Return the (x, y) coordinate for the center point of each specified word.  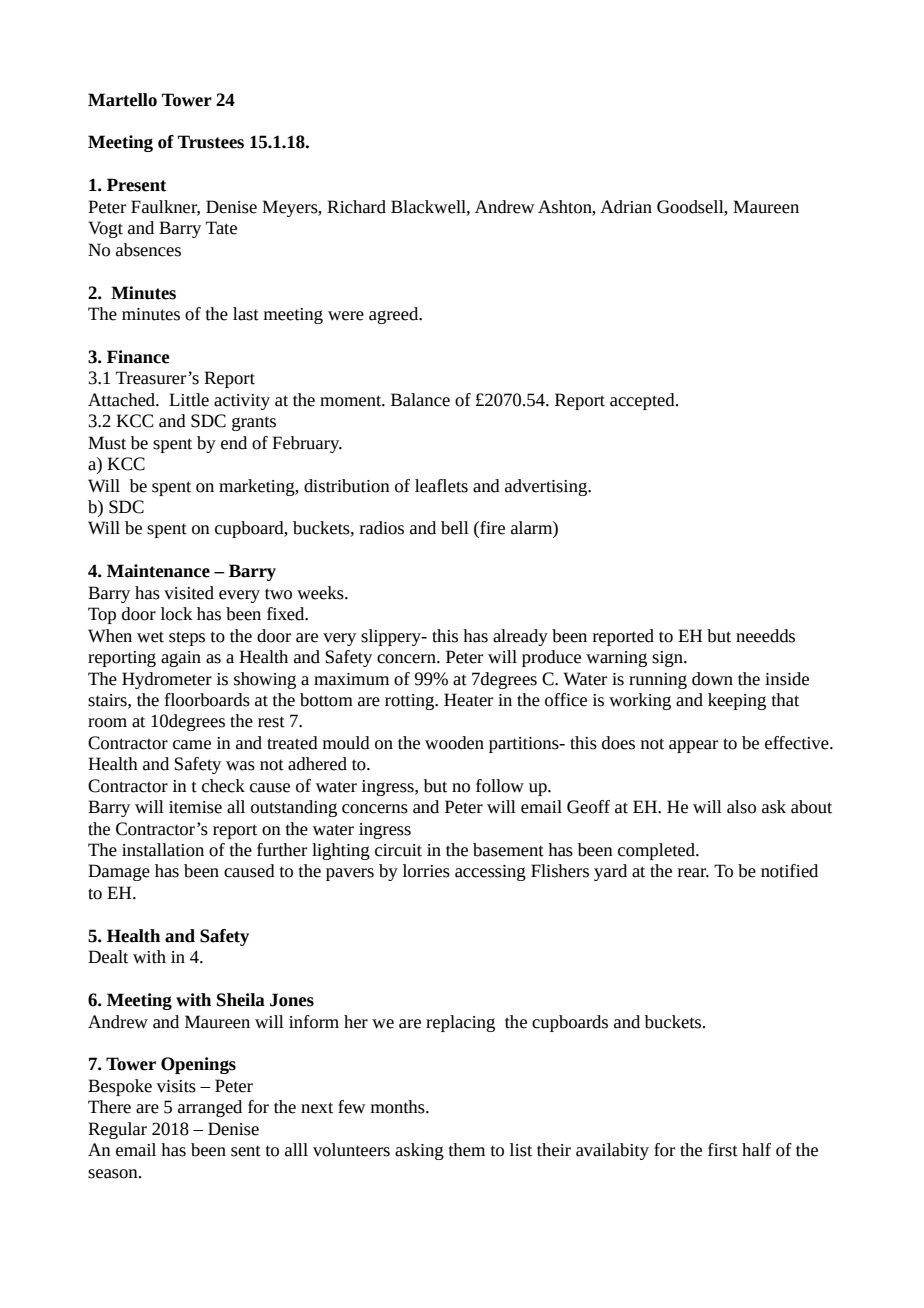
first (723, 1150)
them (467, 1150)
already (520, 637)
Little (189, 400)
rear (693, 873)
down (712, 679)
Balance (420, 400)
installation (163, 850)
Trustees (211, 142)
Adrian (626, 207)
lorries (426, 871)
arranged (210, 1108)
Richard (356, 207)
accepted (643, 401)
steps (187, 638)
